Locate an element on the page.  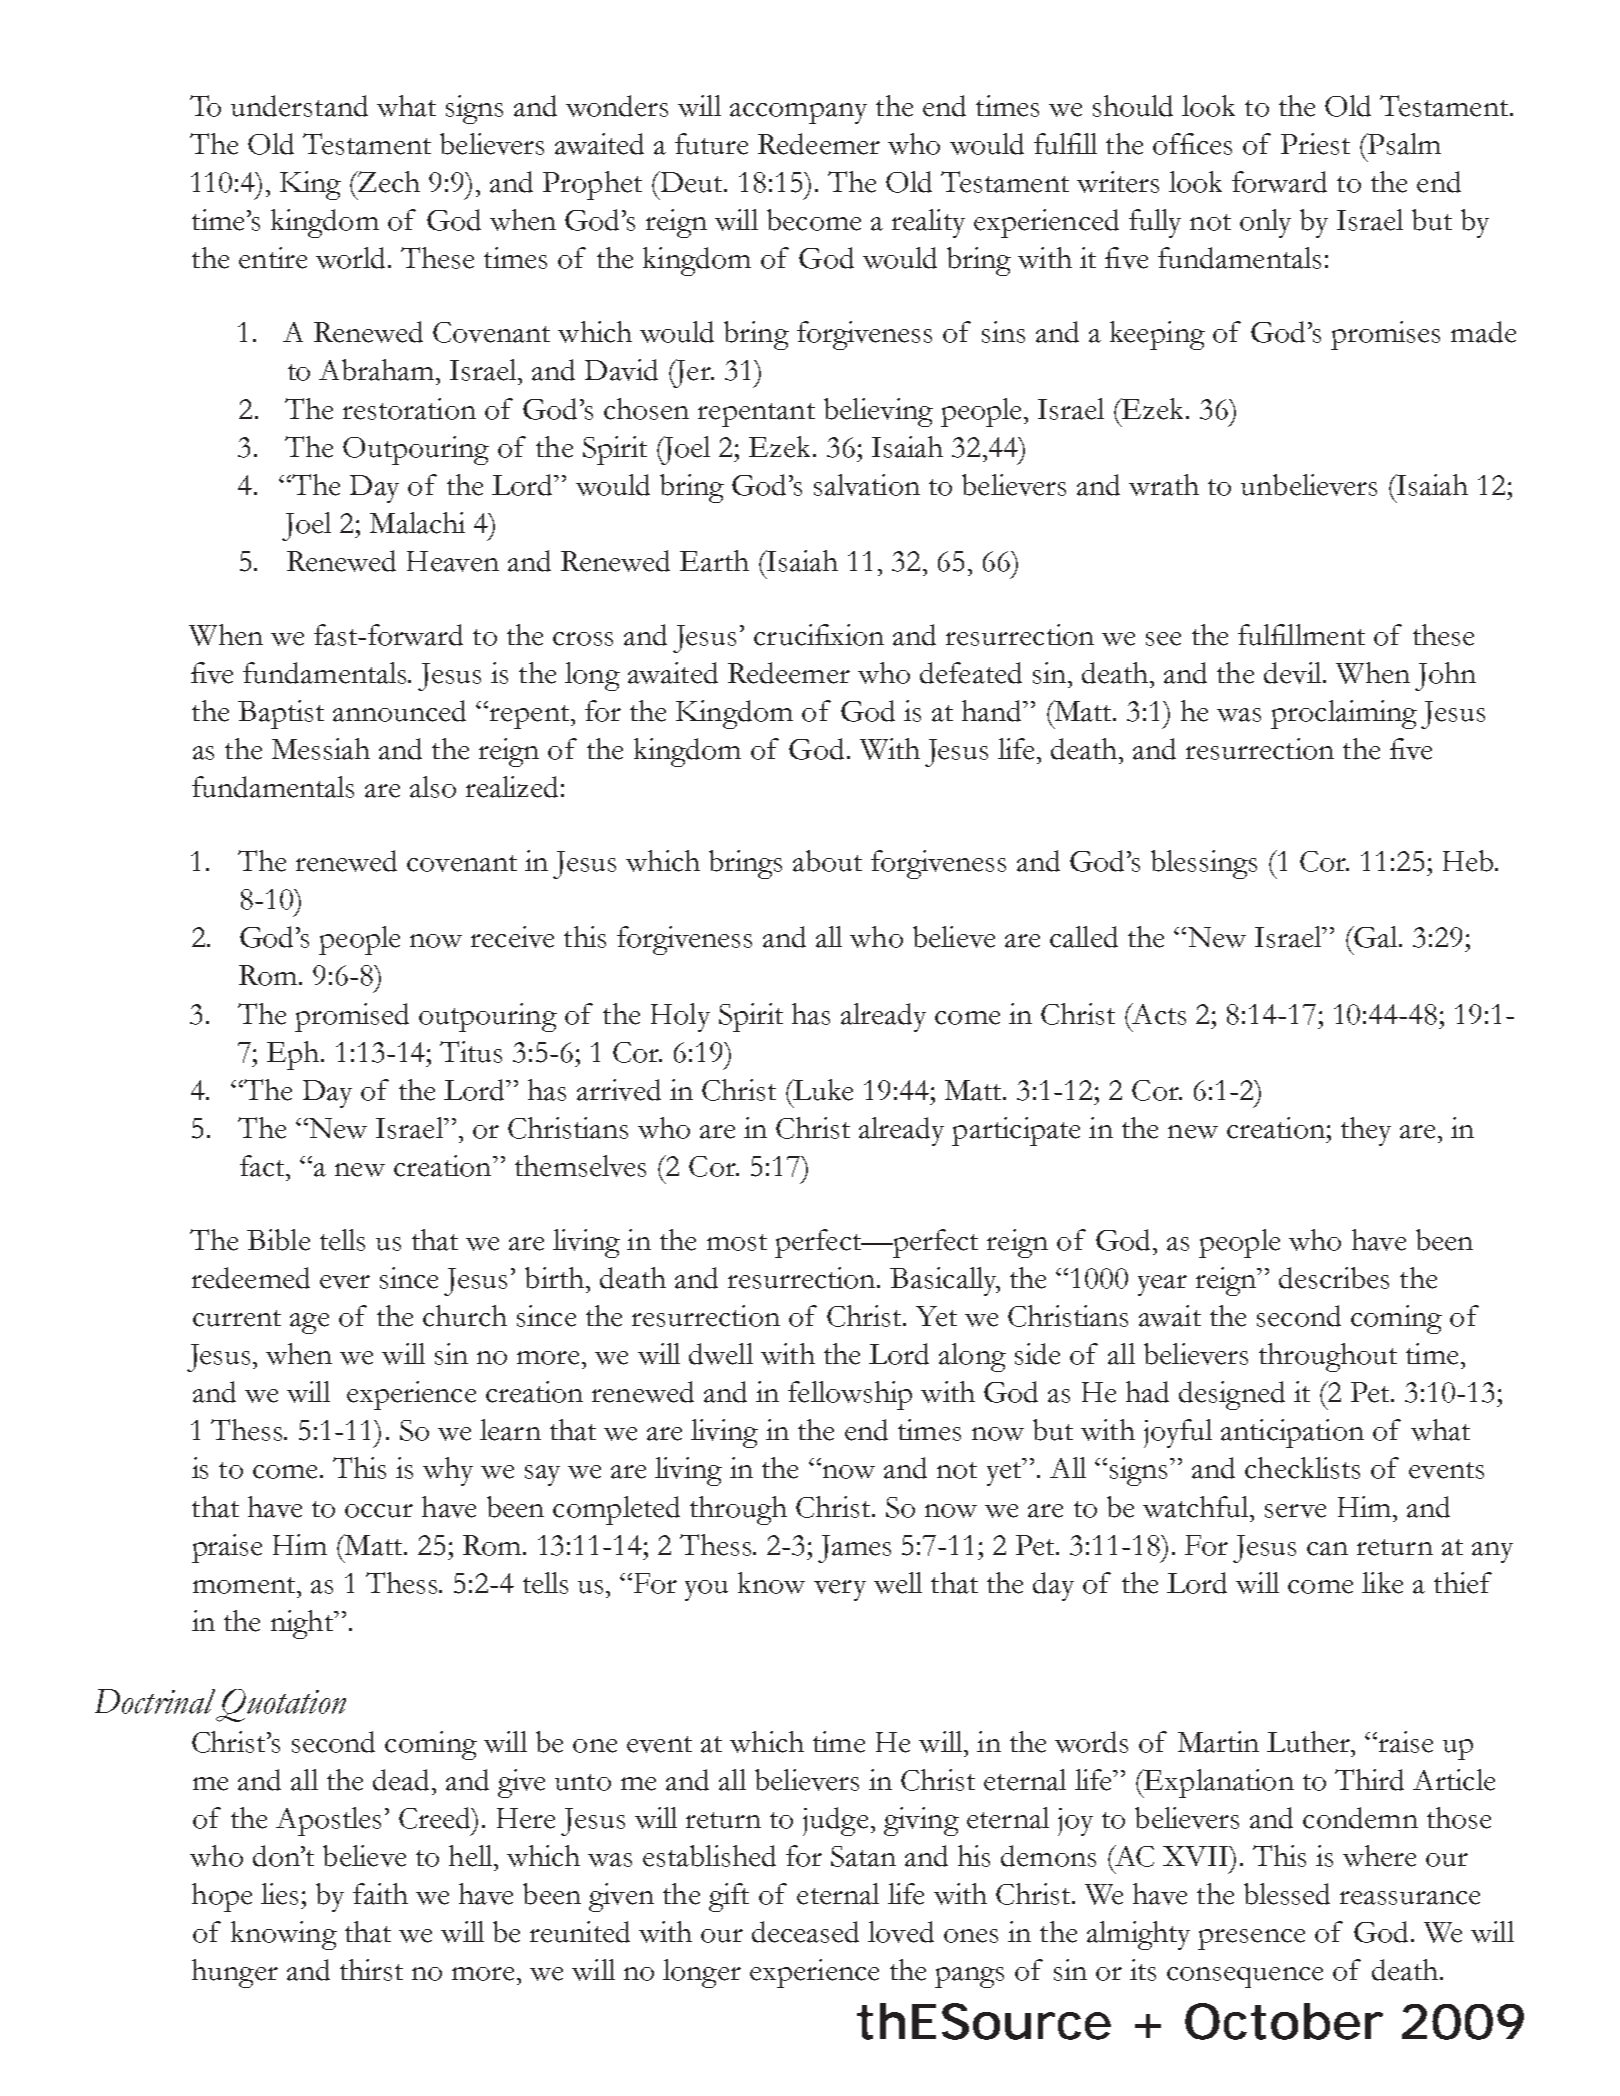
thirst is located at coordinates (371, 1970).
